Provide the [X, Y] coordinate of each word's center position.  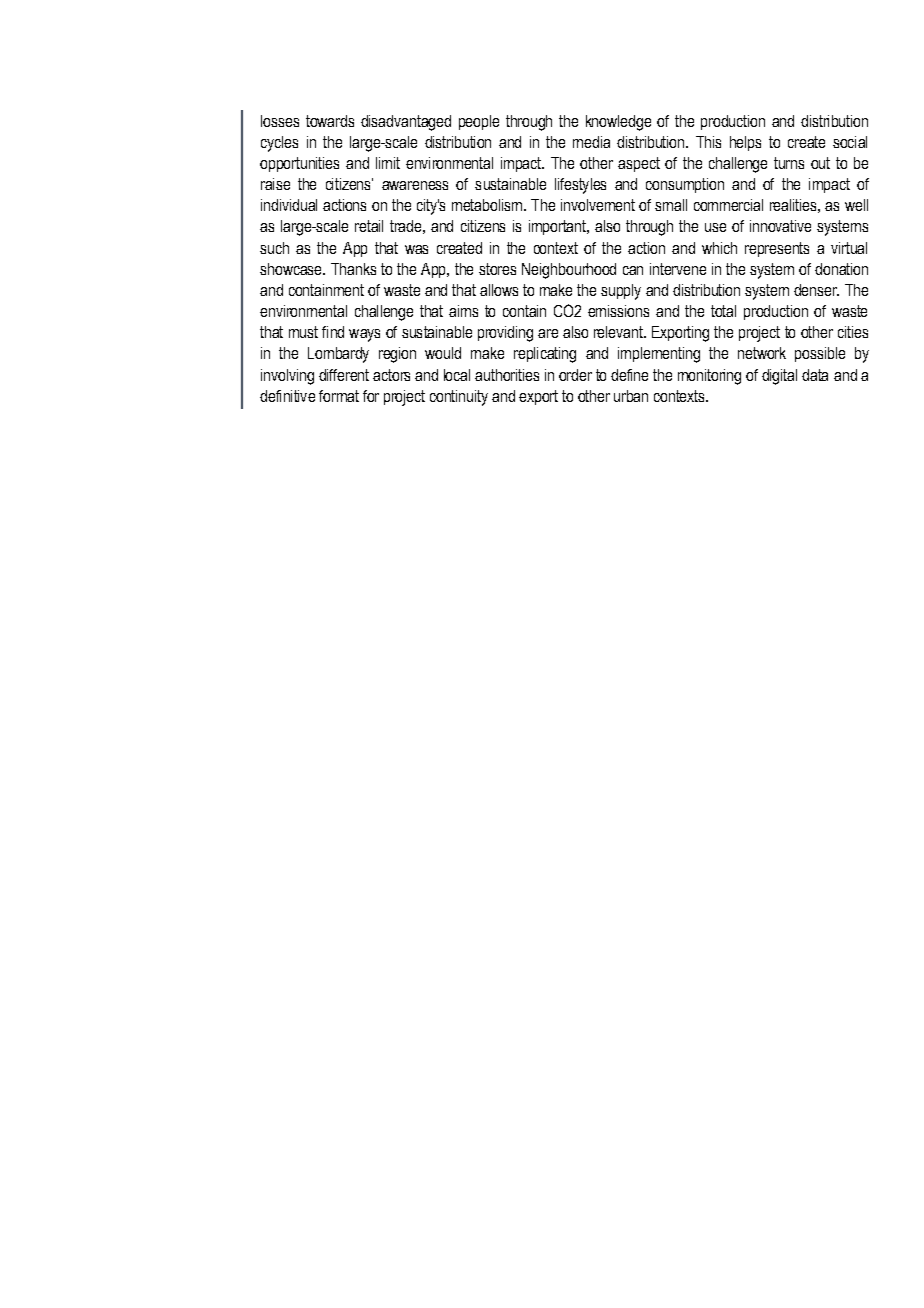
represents [777, 249]
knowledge [618, 123]
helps [745, 143]
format [339, 396]
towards [330, 121]
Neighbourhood [569, 271]
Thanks [353, 269]
